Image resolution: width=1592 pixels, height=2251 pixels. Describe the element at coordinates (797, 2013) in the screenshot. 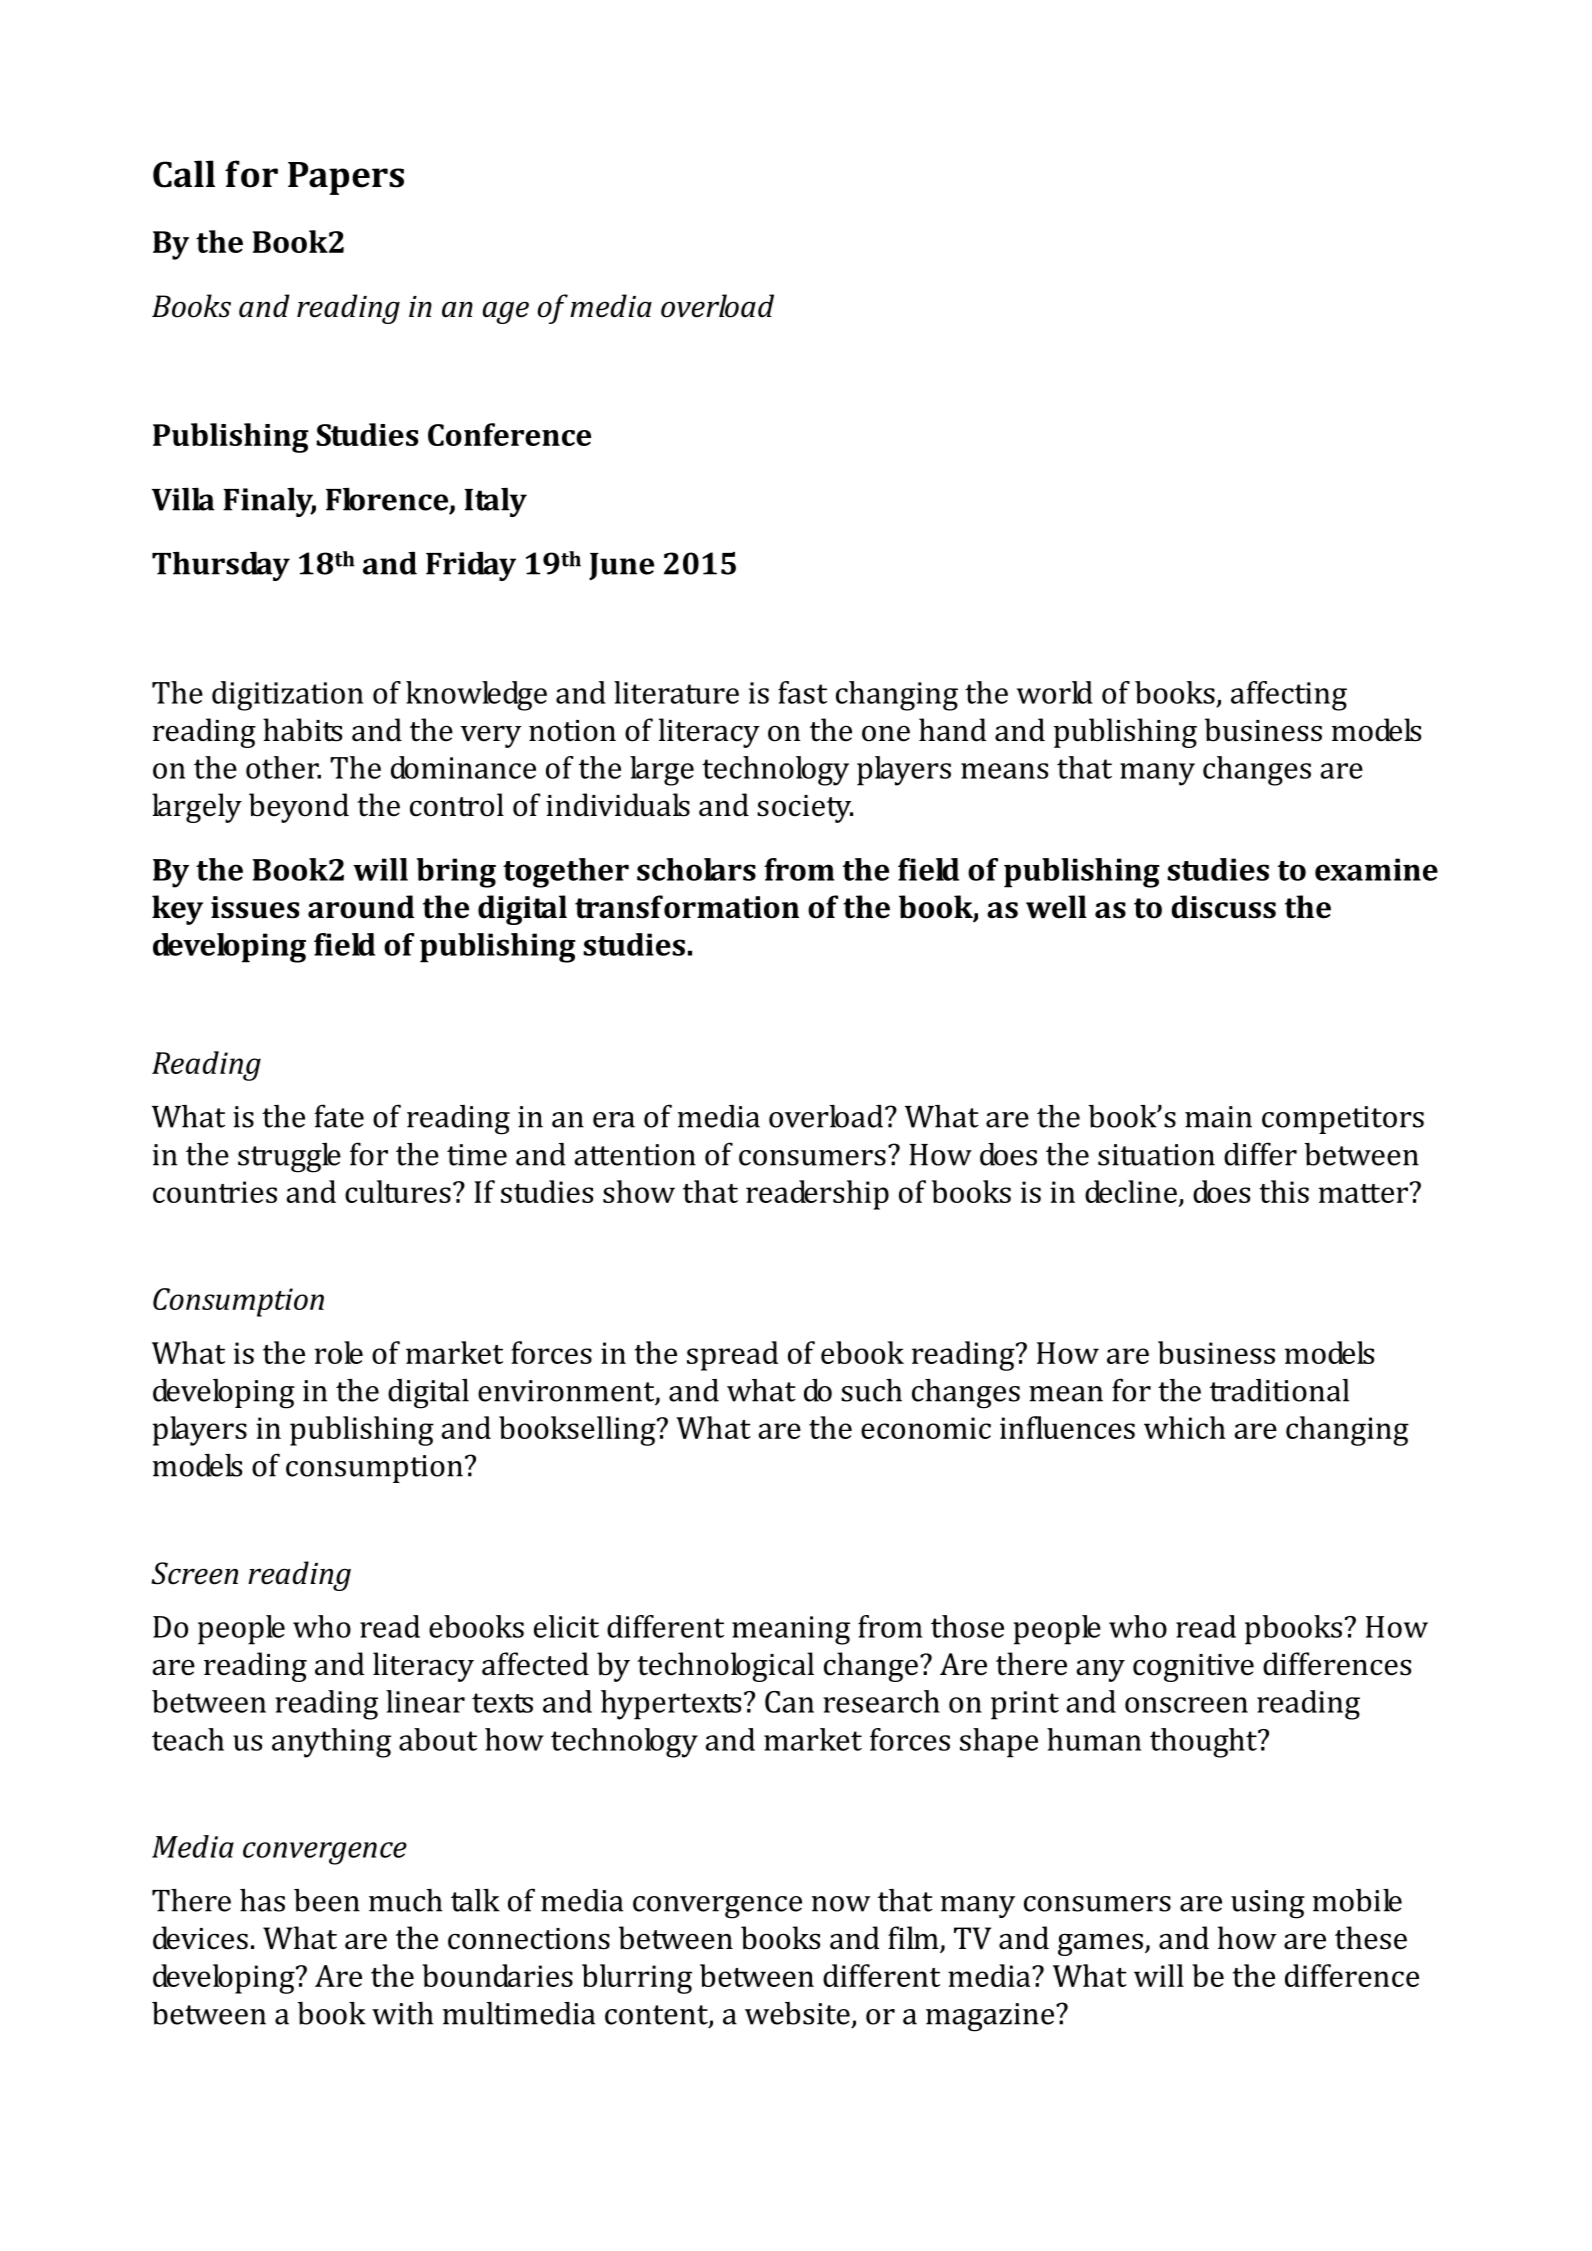

I see `website` at that location.
